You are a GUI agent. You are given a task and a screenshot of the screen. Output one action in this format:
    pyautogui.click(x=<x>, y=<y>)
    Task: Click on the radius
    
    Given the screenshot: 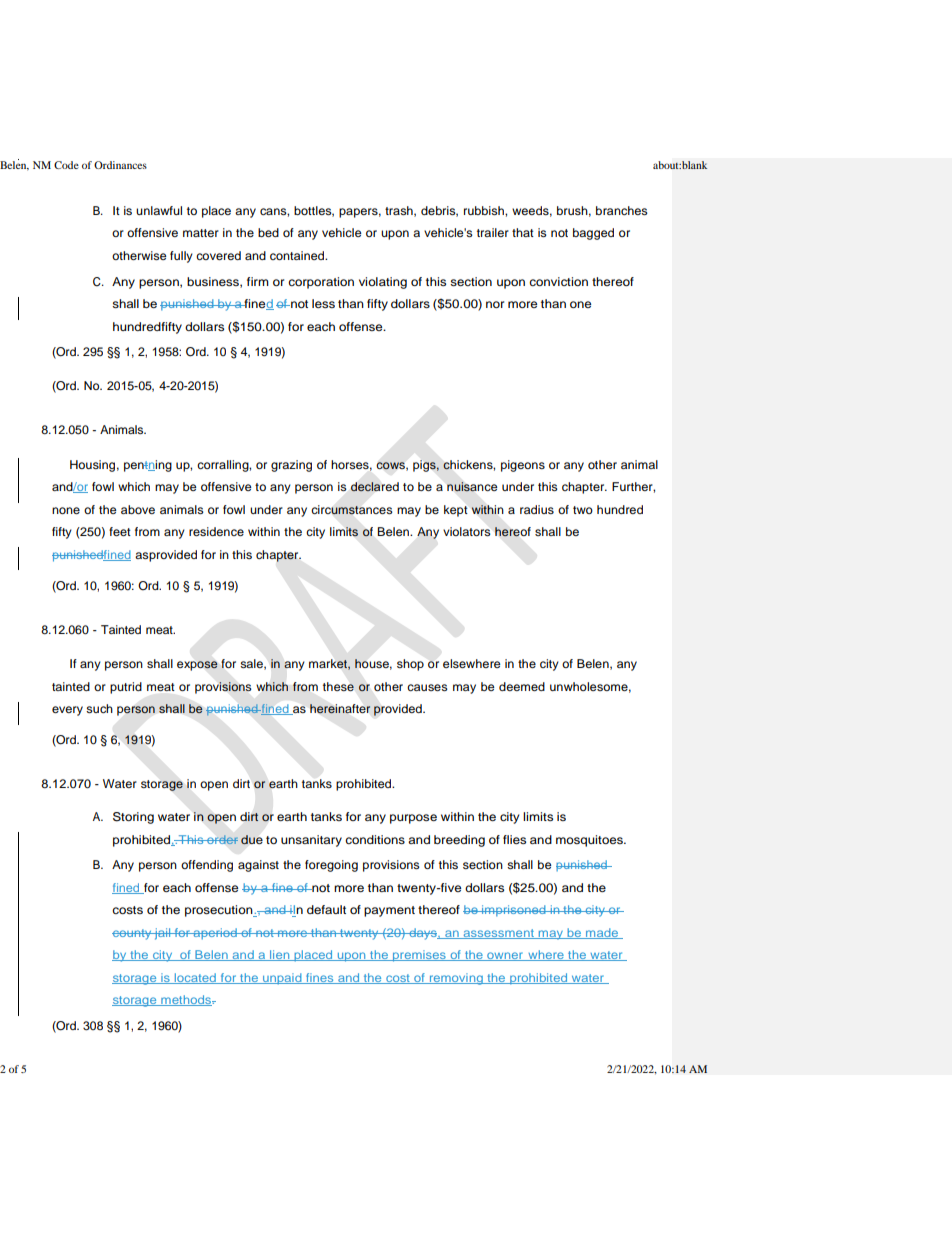 What is the action you would take?
    pyautogui.click(x=537, y=509)
